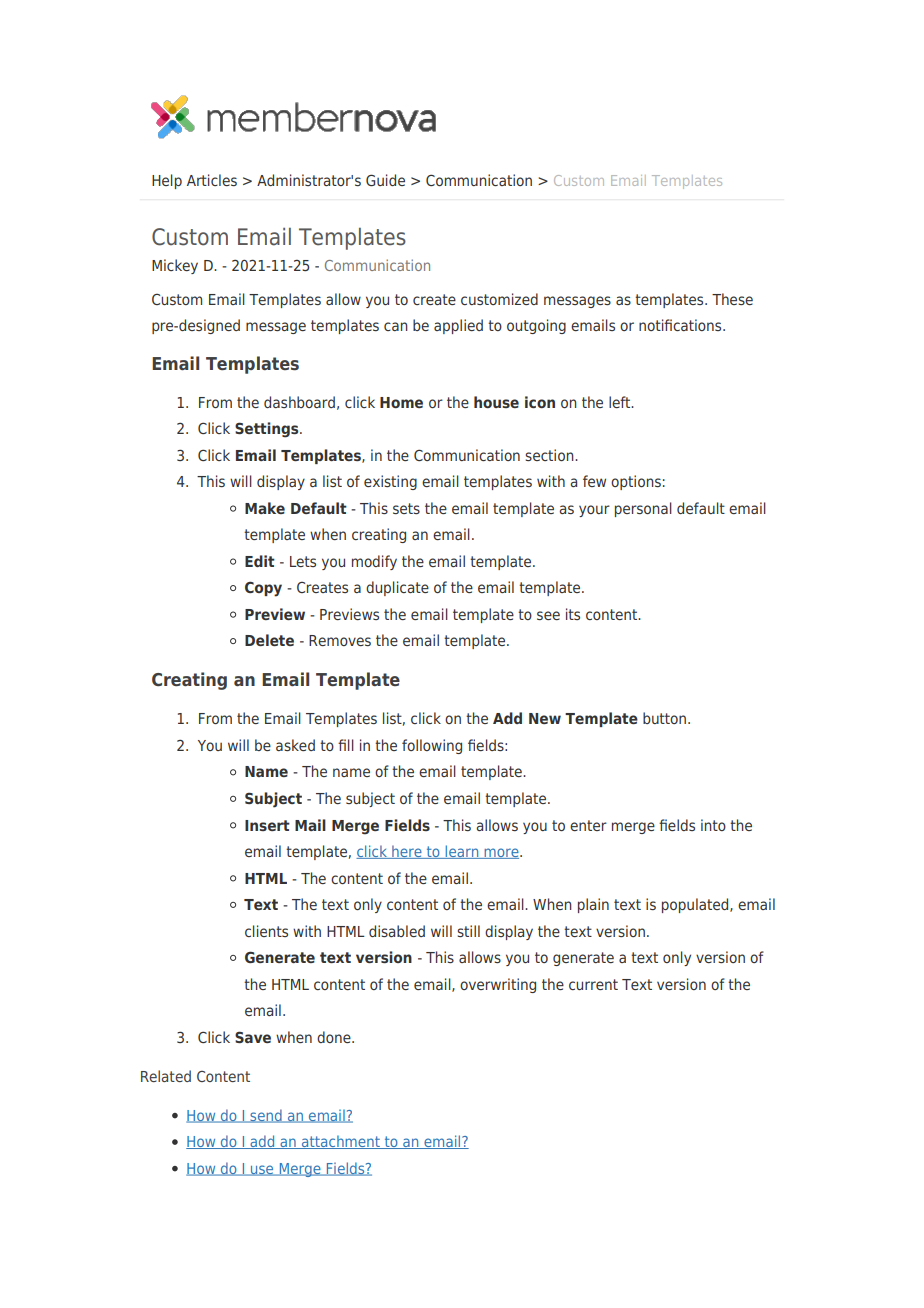 This screenshot has height=1308, width=924. I want to click on left, so click(621, 402).
